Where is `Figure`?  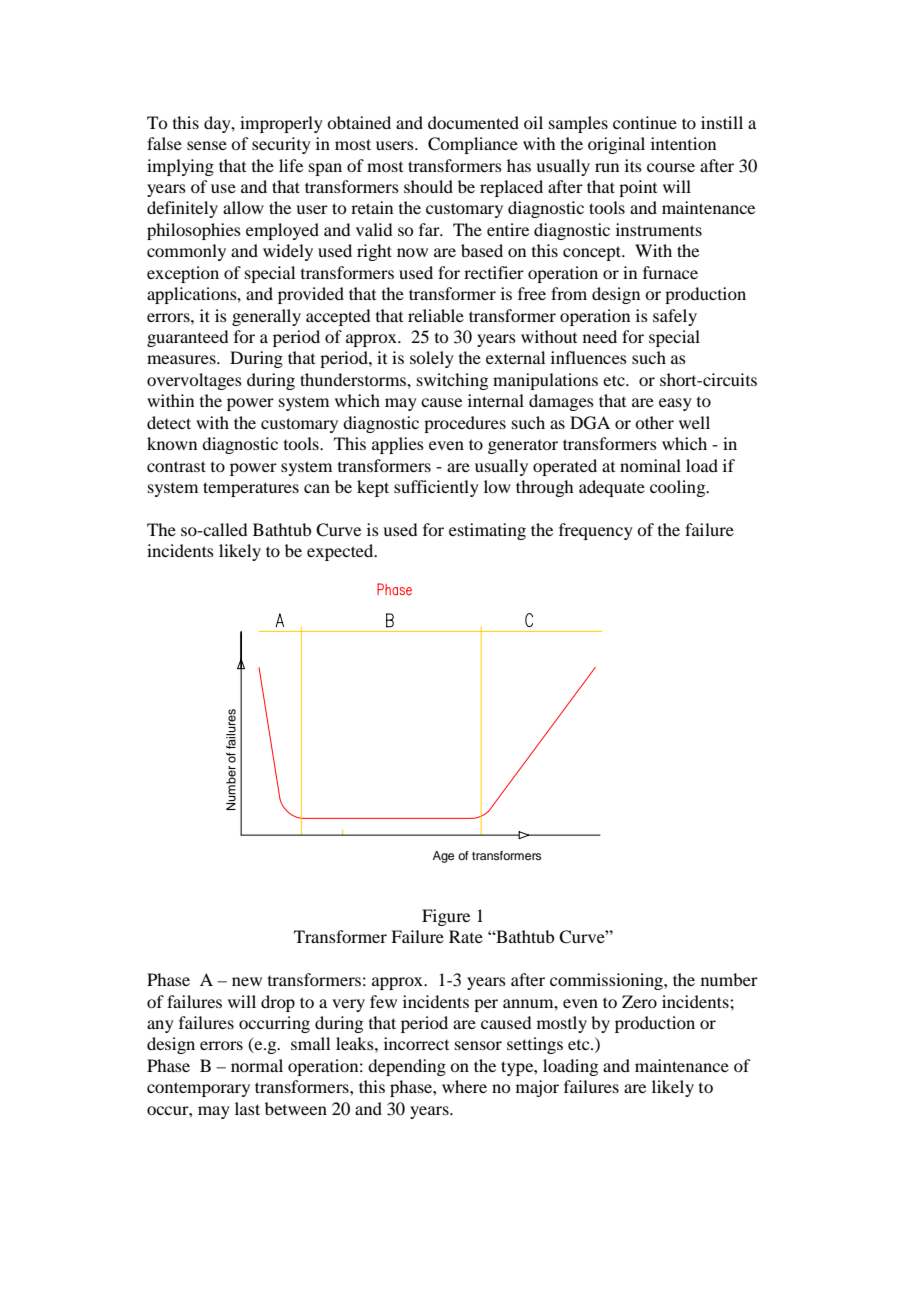
Figure is located at coordinates (446, 917).
